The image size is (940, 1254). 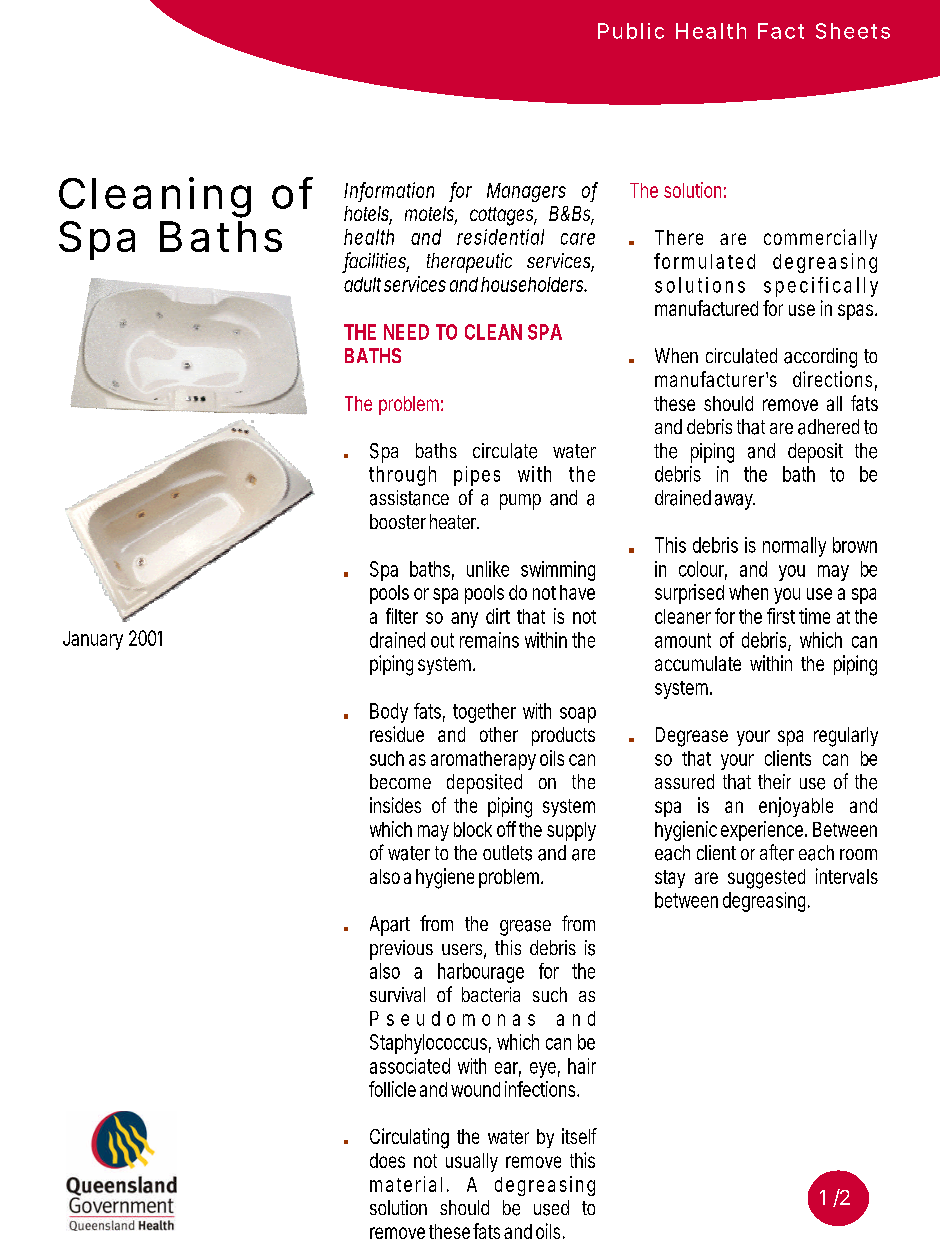 What do you see at coordinates (781, 616) in the image?
I see `first` at bounding box center [781, 616].
